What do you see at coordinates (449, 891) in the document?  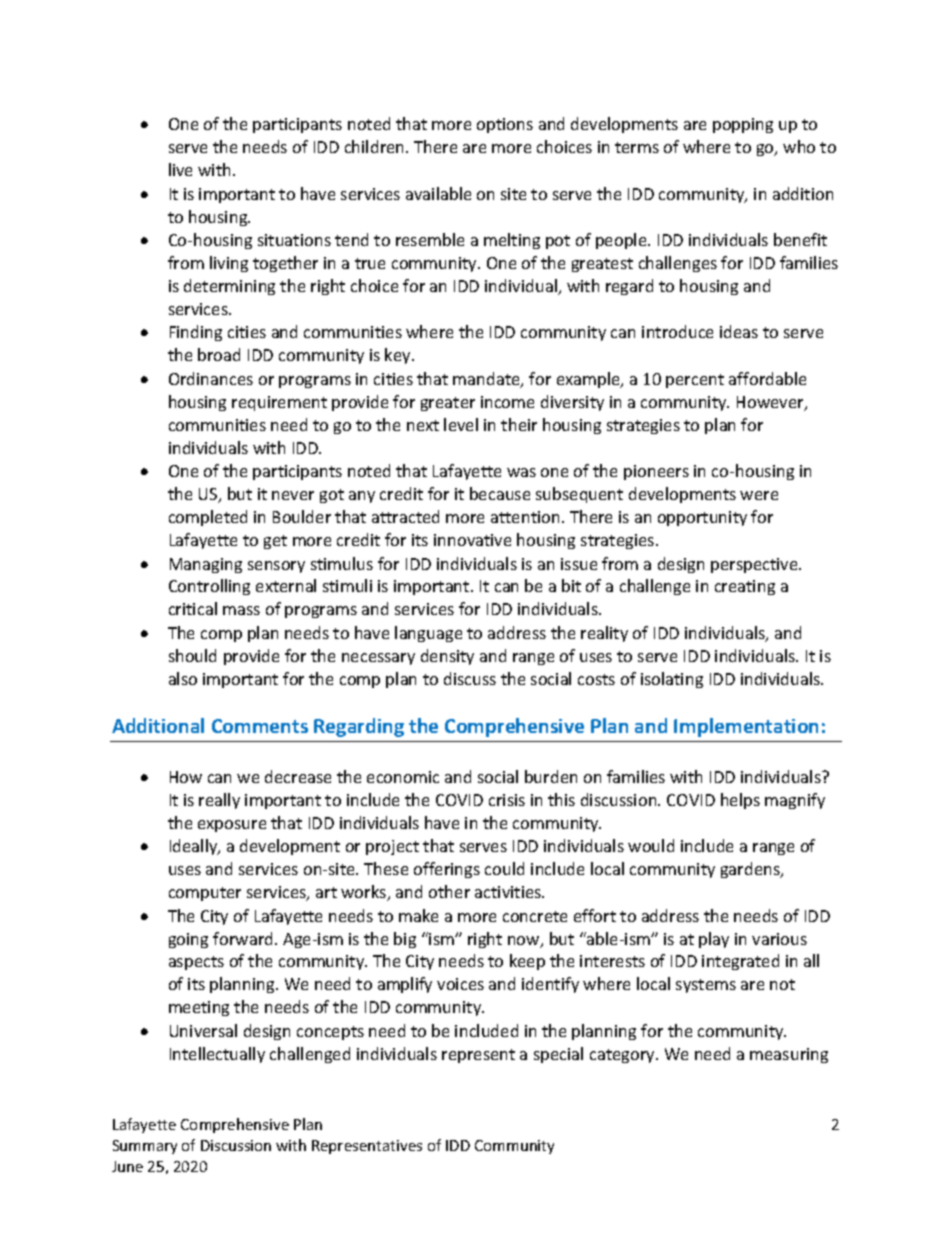 I see `other` at bounding box center [449, 891].
